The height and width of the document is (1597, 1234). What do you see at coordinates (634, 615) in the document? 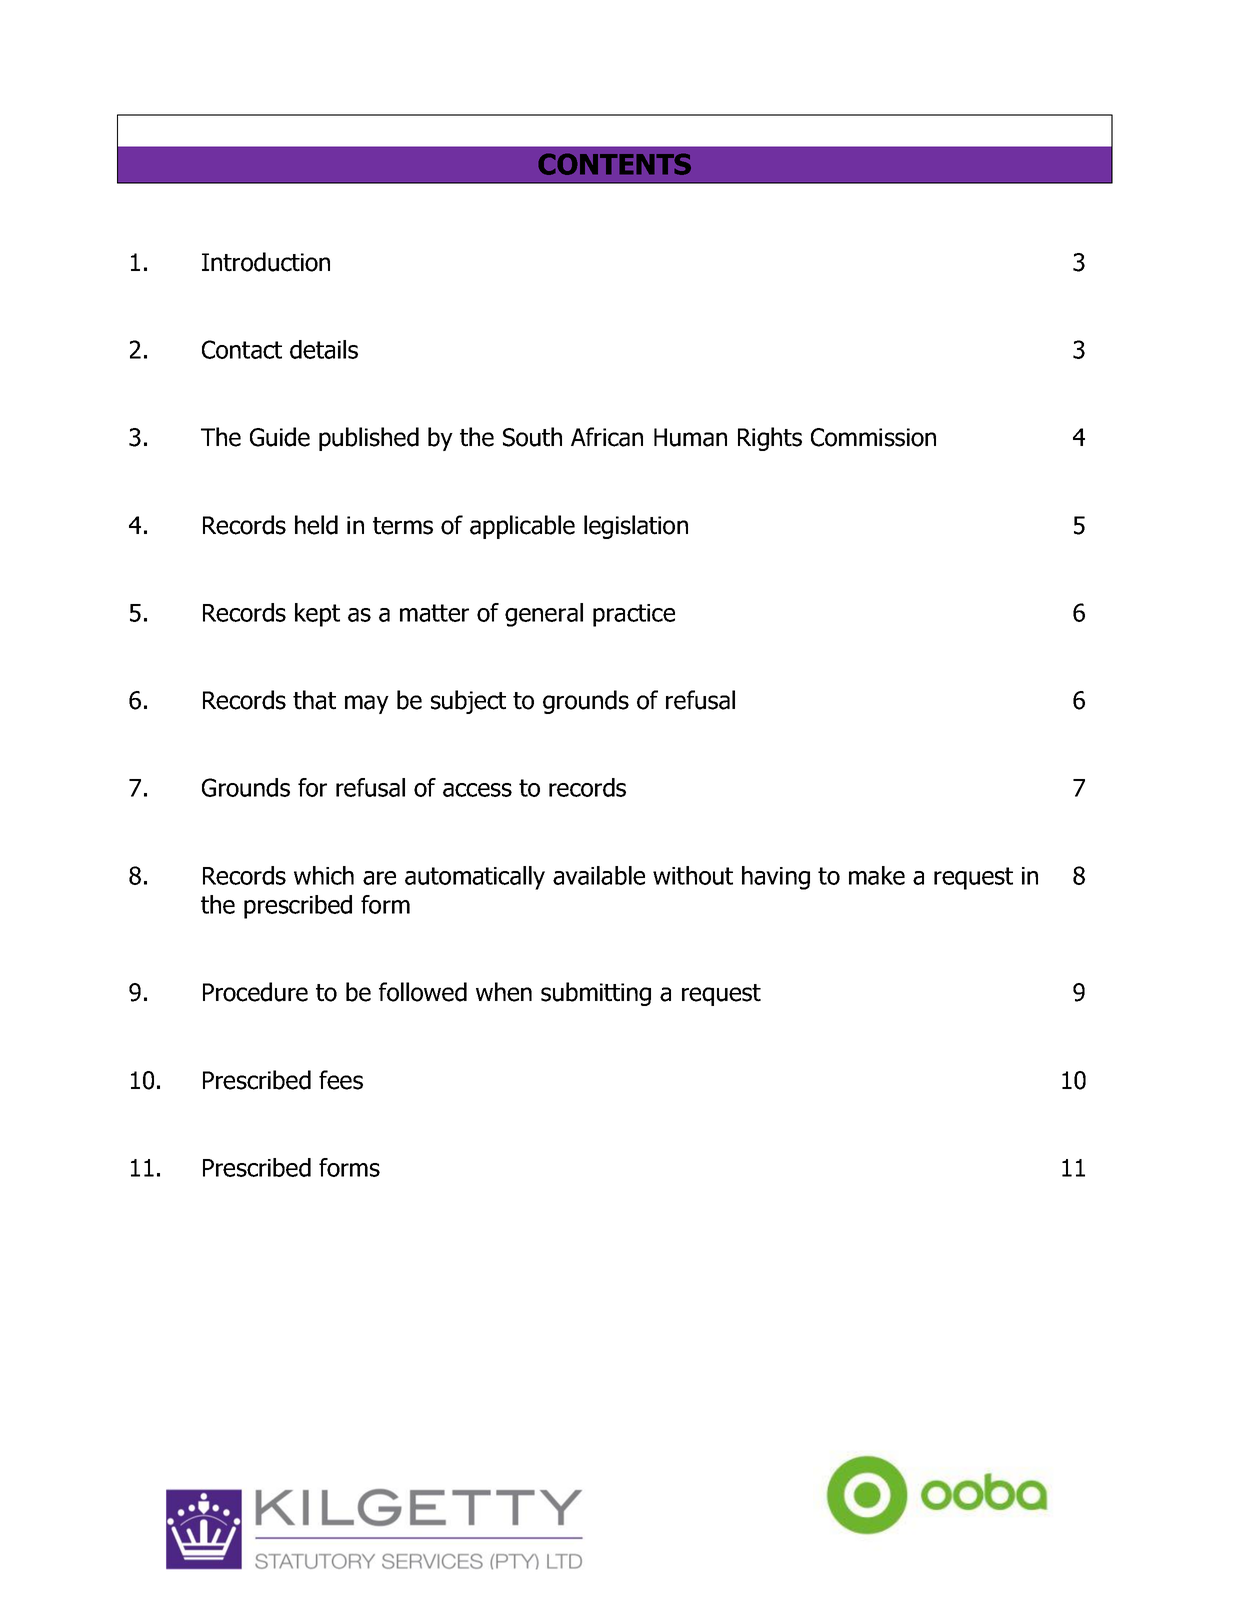
I see `practice` at bounding box center [634, 615].
